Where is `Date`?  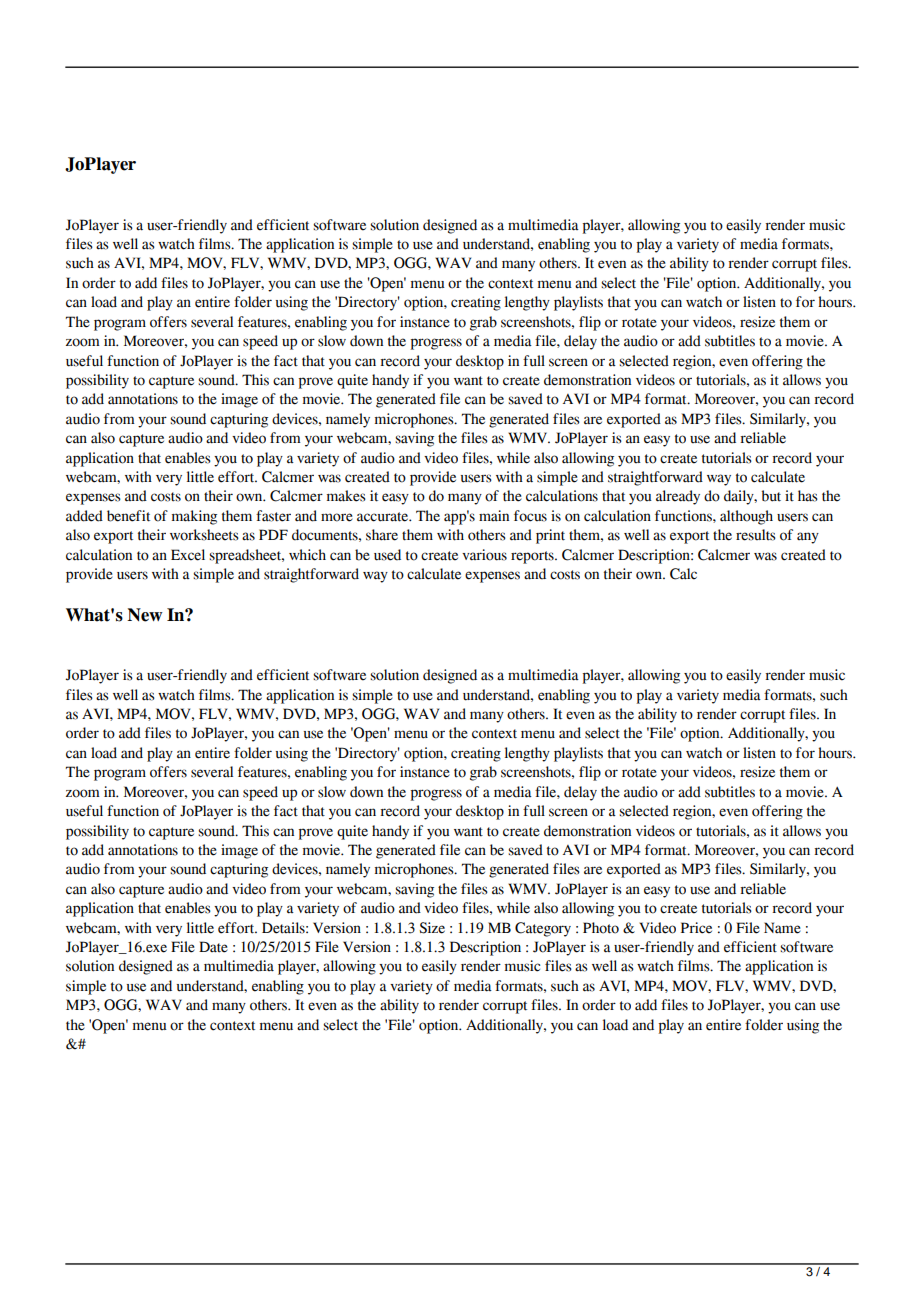
Date is located at coordinates (213, 947).
